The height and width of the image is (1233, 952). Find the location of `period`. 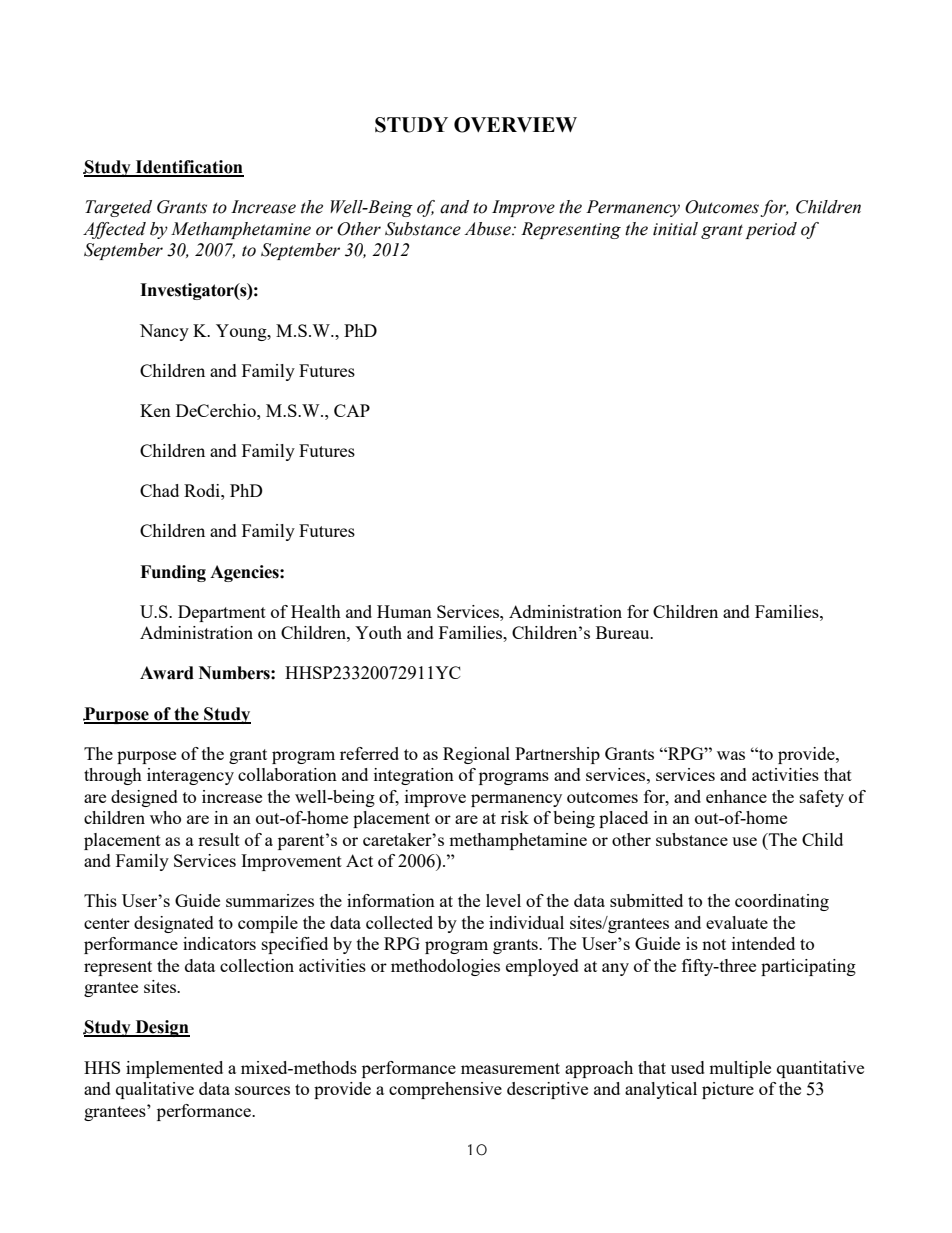

period is located at coordinates (771, 230).
